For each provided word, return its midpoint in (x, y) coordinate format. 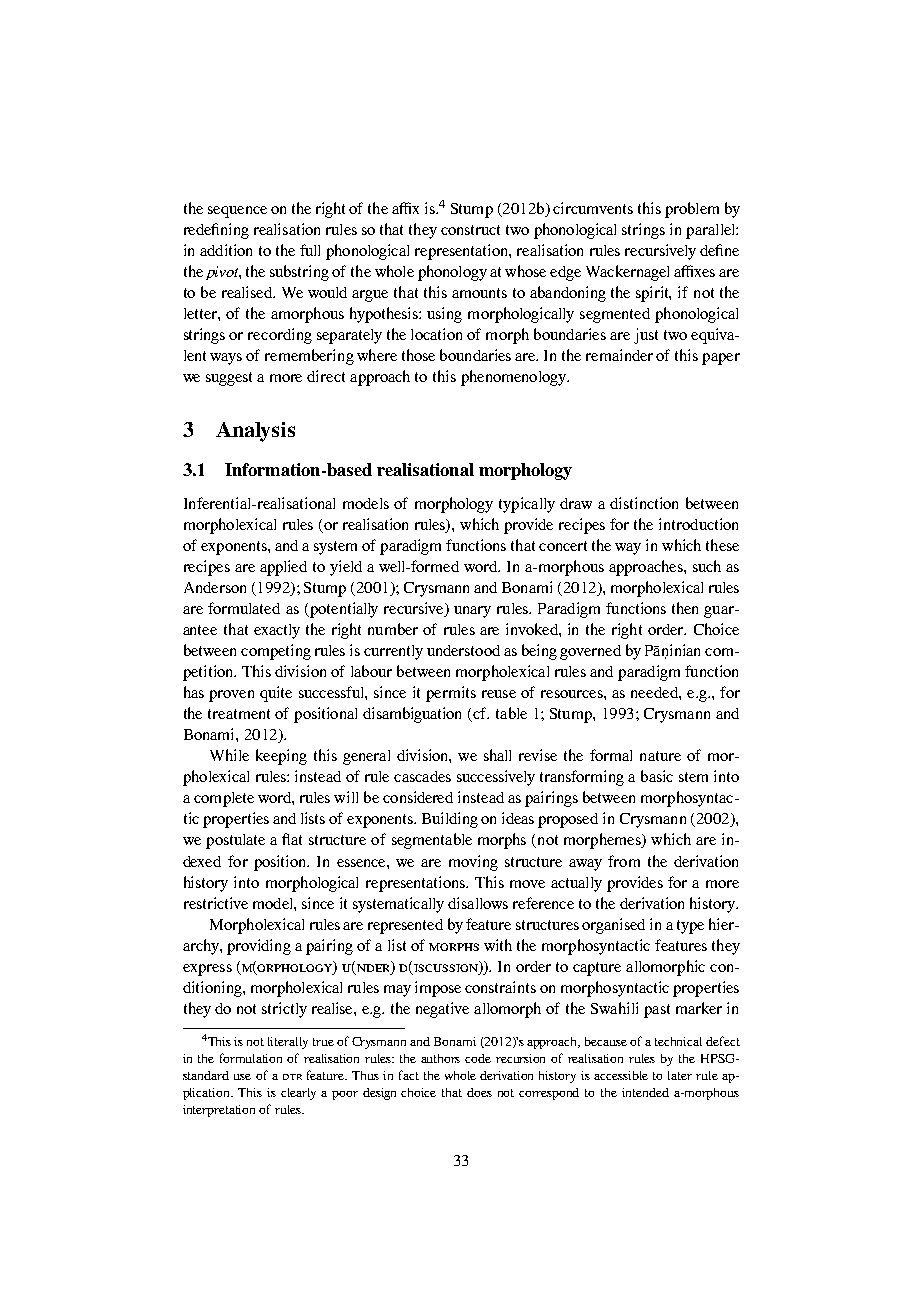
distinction (644, 503)
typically (527, 505)
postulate (235, 841)
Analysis (255, 432)
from (624, 861)
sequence (237, 212)
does (479, 1092)
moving (473, 863)
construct (470, 230)
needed (655, 692)
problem (692, 210)
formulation (251, 1058)
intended (645, 1092)
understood (463, 650)
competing (276, 652)
